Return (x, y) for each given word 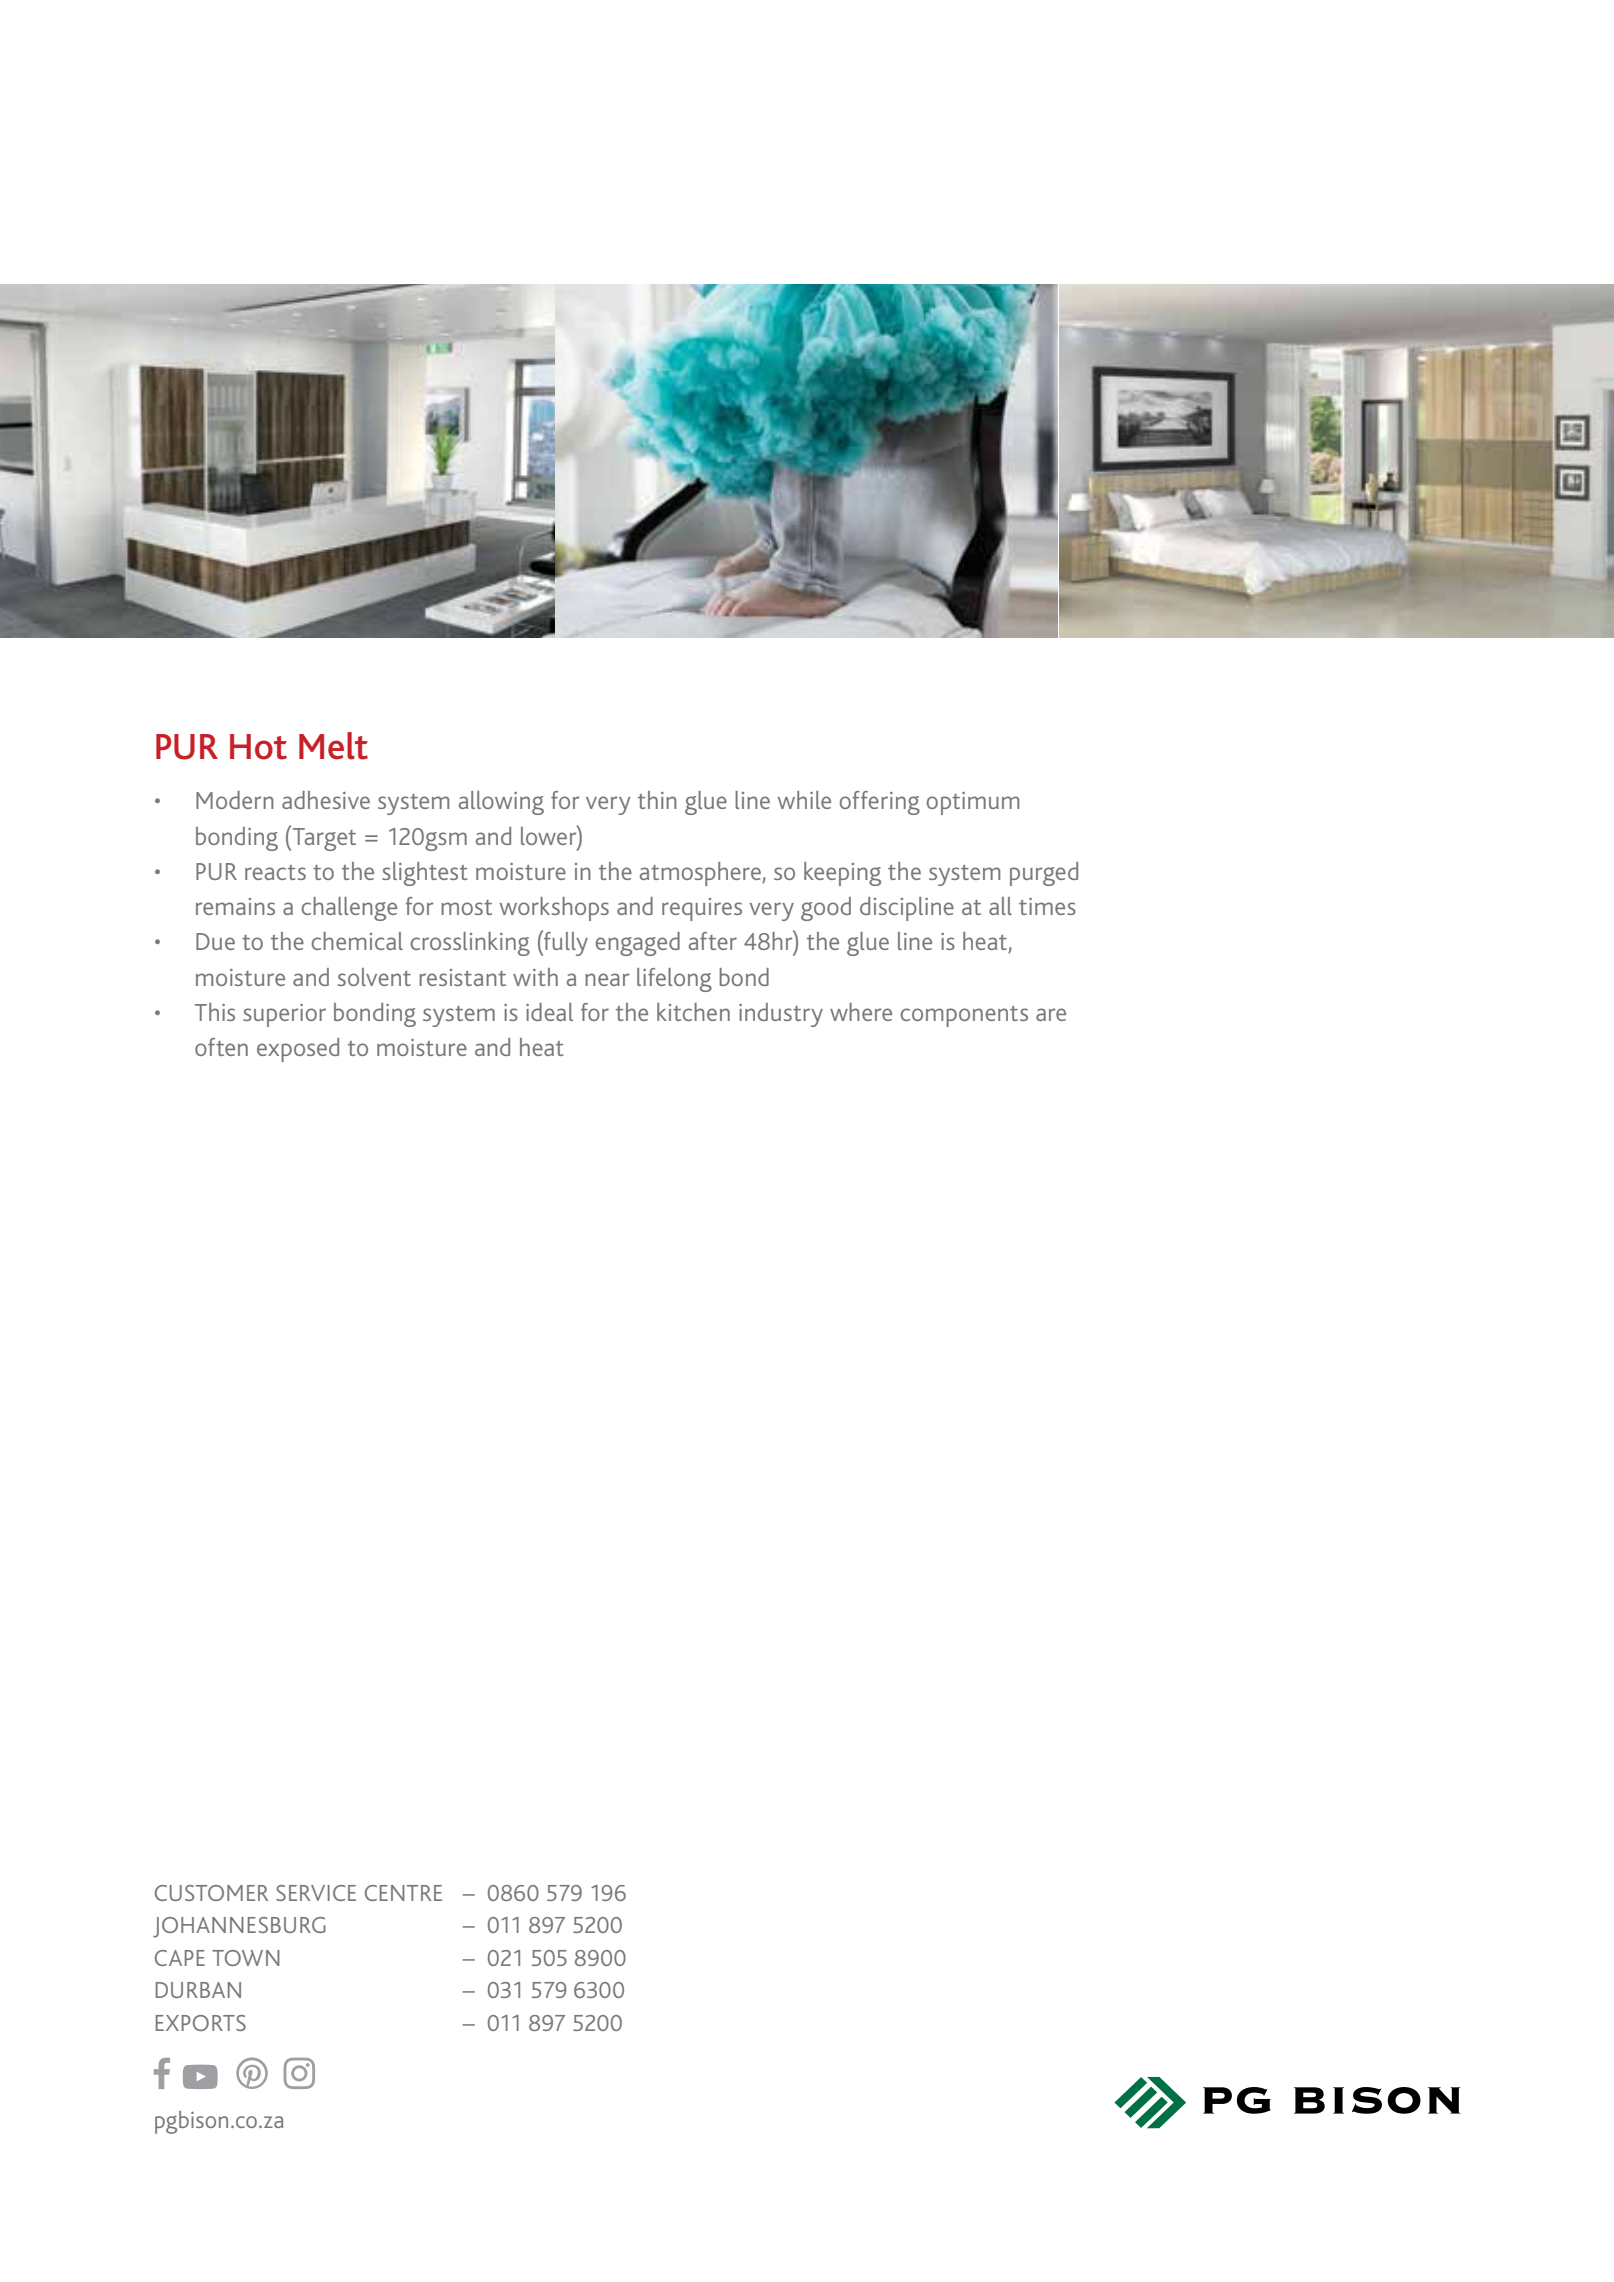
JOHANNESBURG (239, 1927)
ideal (549, 1012)
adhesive (326, 800)
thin (657, 800)
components (964, 1016)
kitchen (693, 1012)
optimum (973, 803)
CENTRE (403, 1893)
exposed (298, 1050)
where (861, 1012)
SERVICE (316, 1893)
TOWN (246, 1958)
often (221, 1047)
